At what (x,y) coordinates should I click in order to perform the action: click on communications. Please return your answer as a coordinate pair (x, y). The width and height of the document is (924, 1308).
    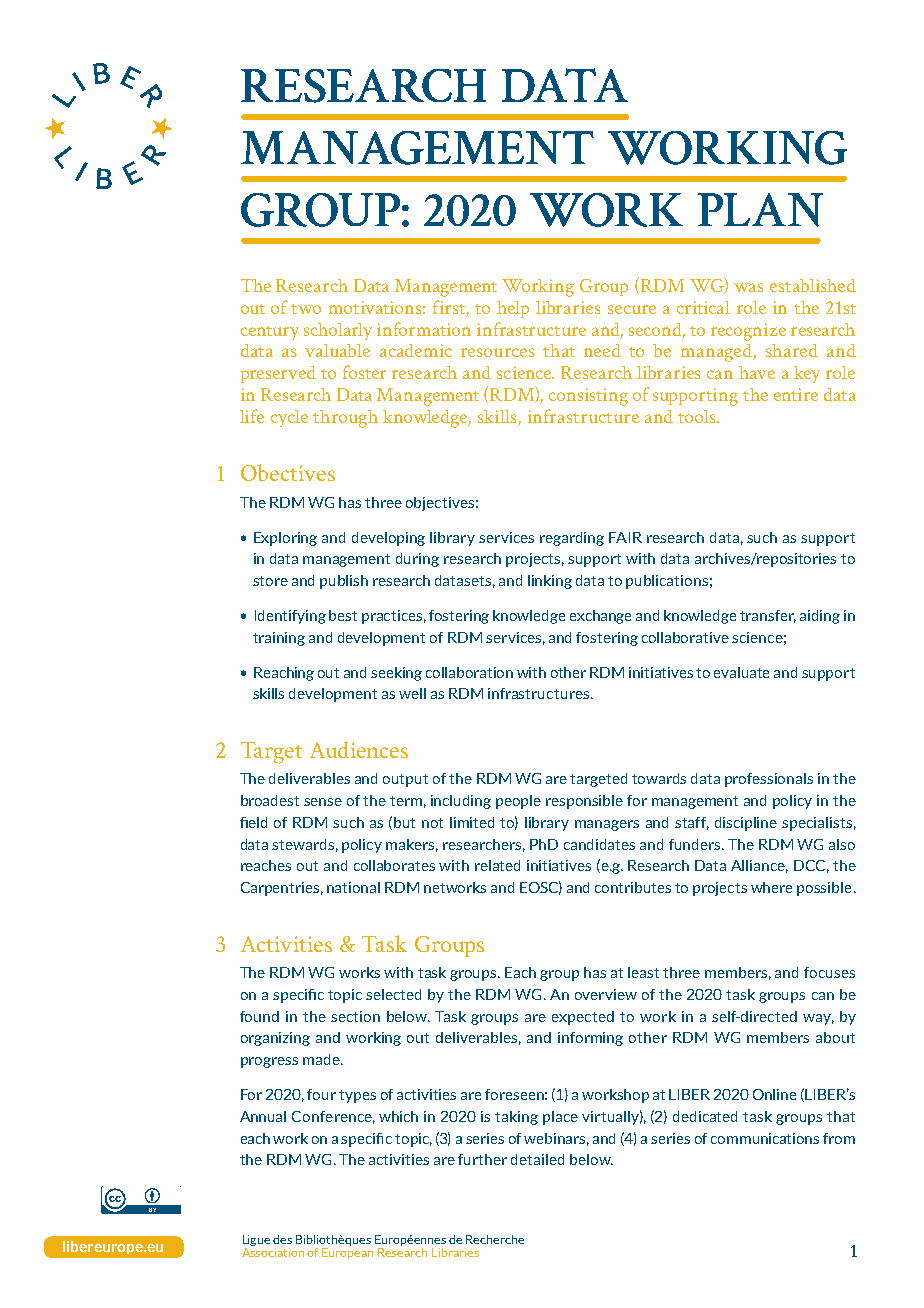
    Looking at the image, I should click on (765, 1138).
